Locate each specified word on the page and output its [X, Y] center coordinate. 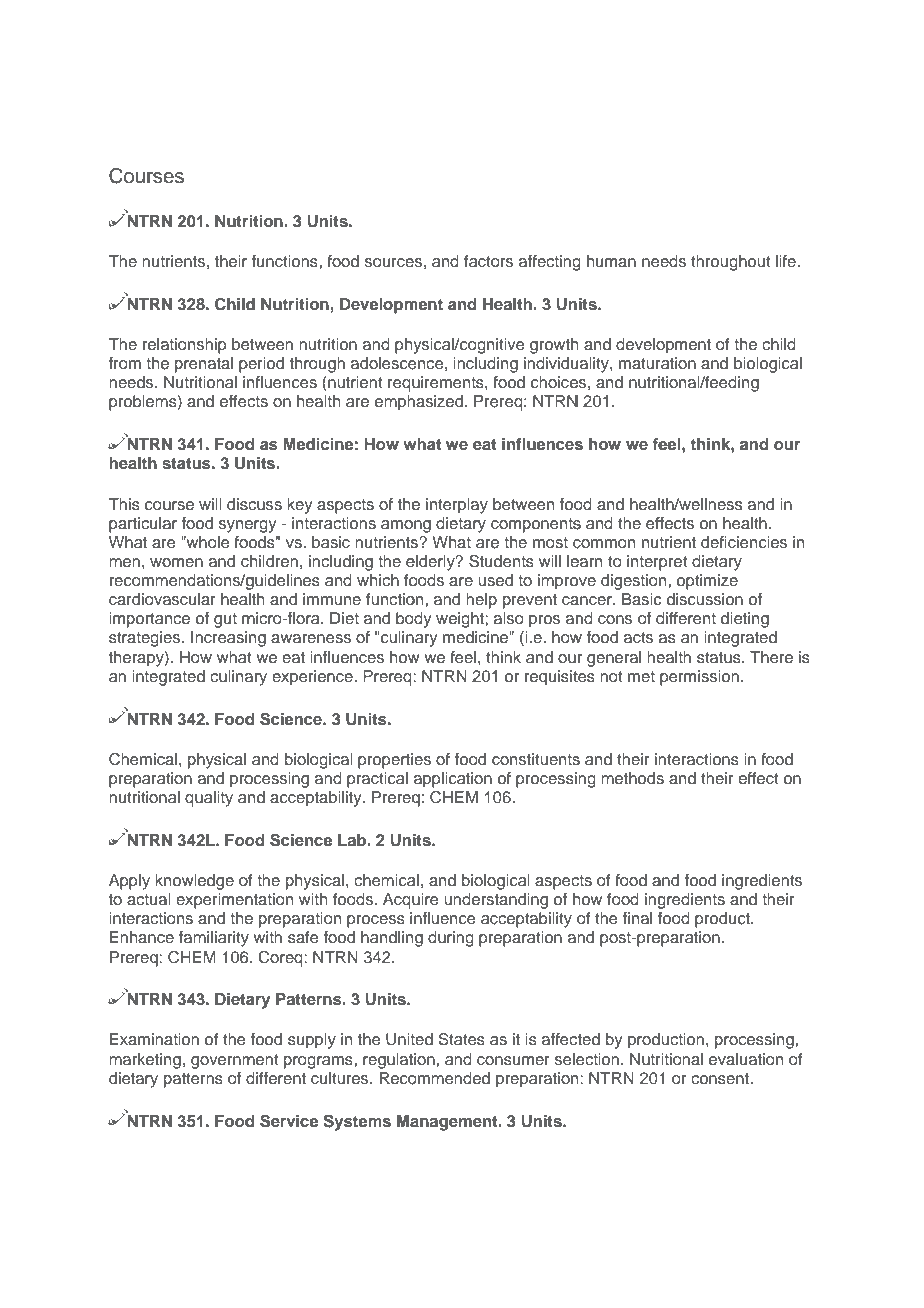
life [787, 261]
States [462, 1039]
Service [289, 1121]
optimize [707, 582]
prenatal [204, 365]
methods [632, 778]
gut [225, 620]
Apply [129, 882]
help [481, 601]
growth [554, 346]
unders [469, 899]
